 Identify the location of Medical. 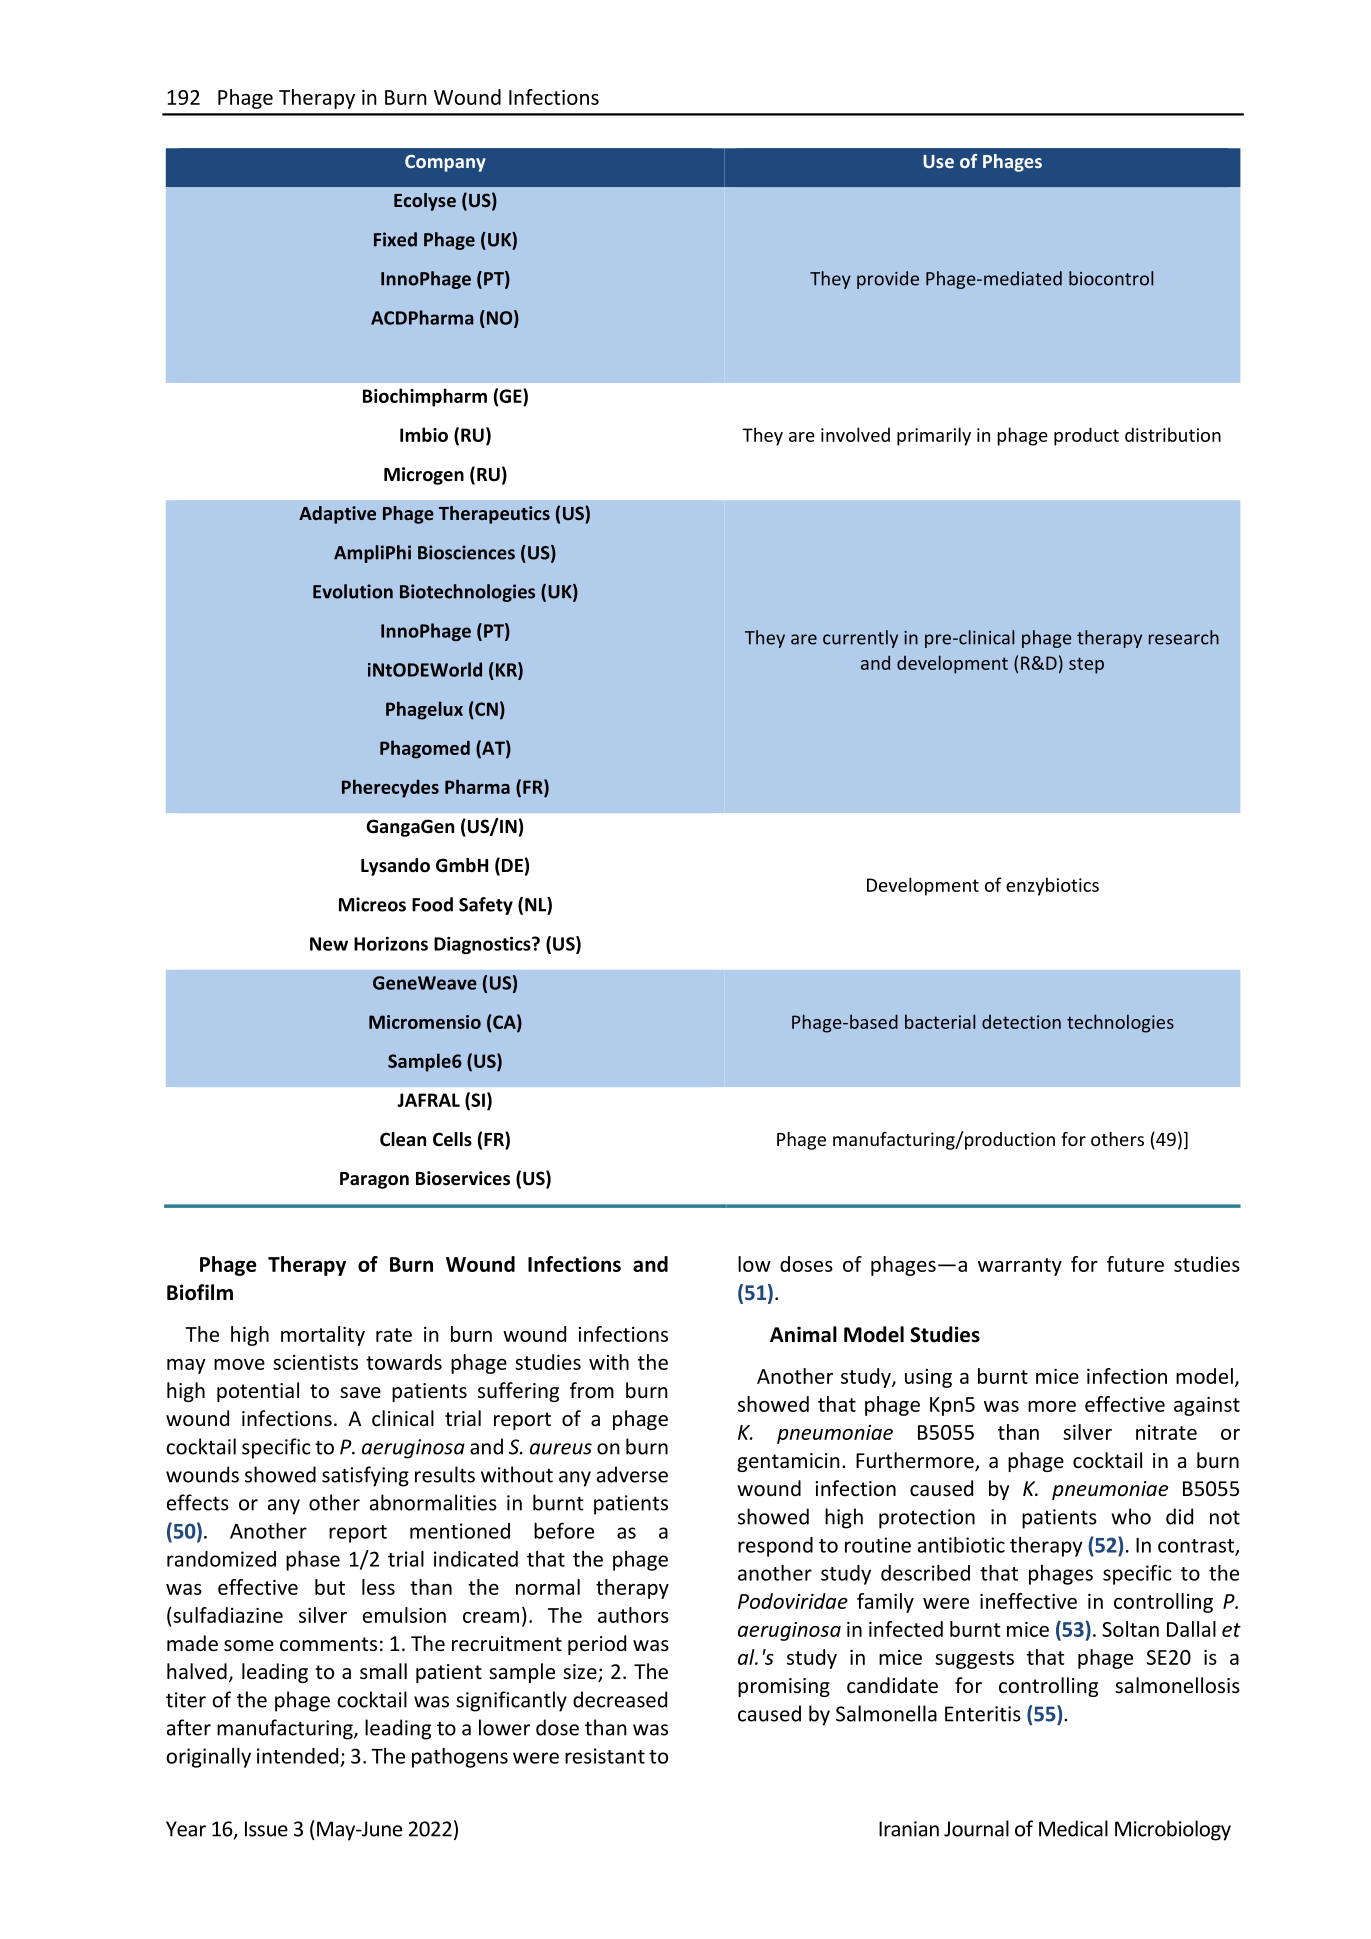
(1073, 1828).
